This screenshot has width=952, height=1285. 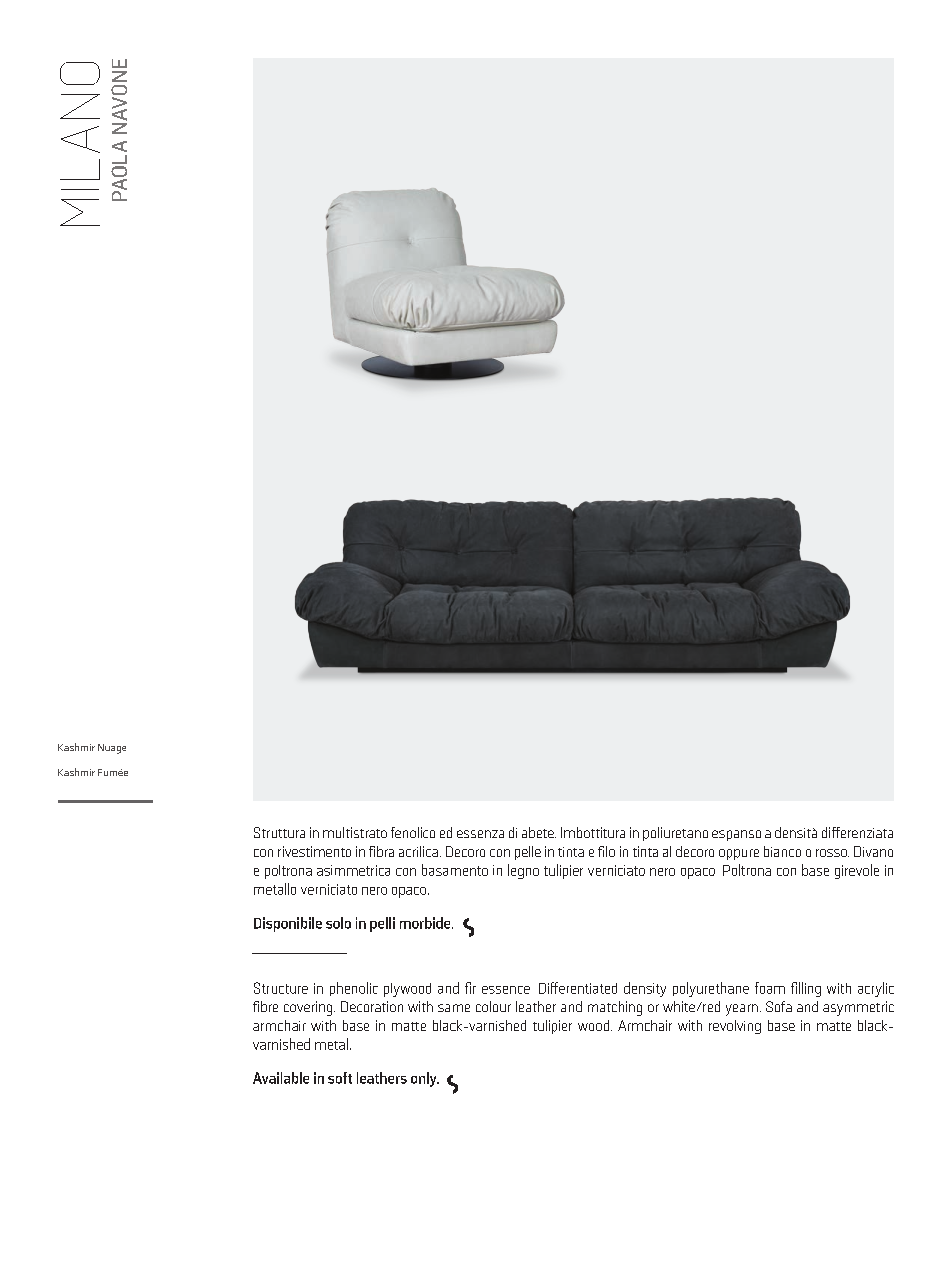 I want to click on foam, so click(x=770, y=988).
